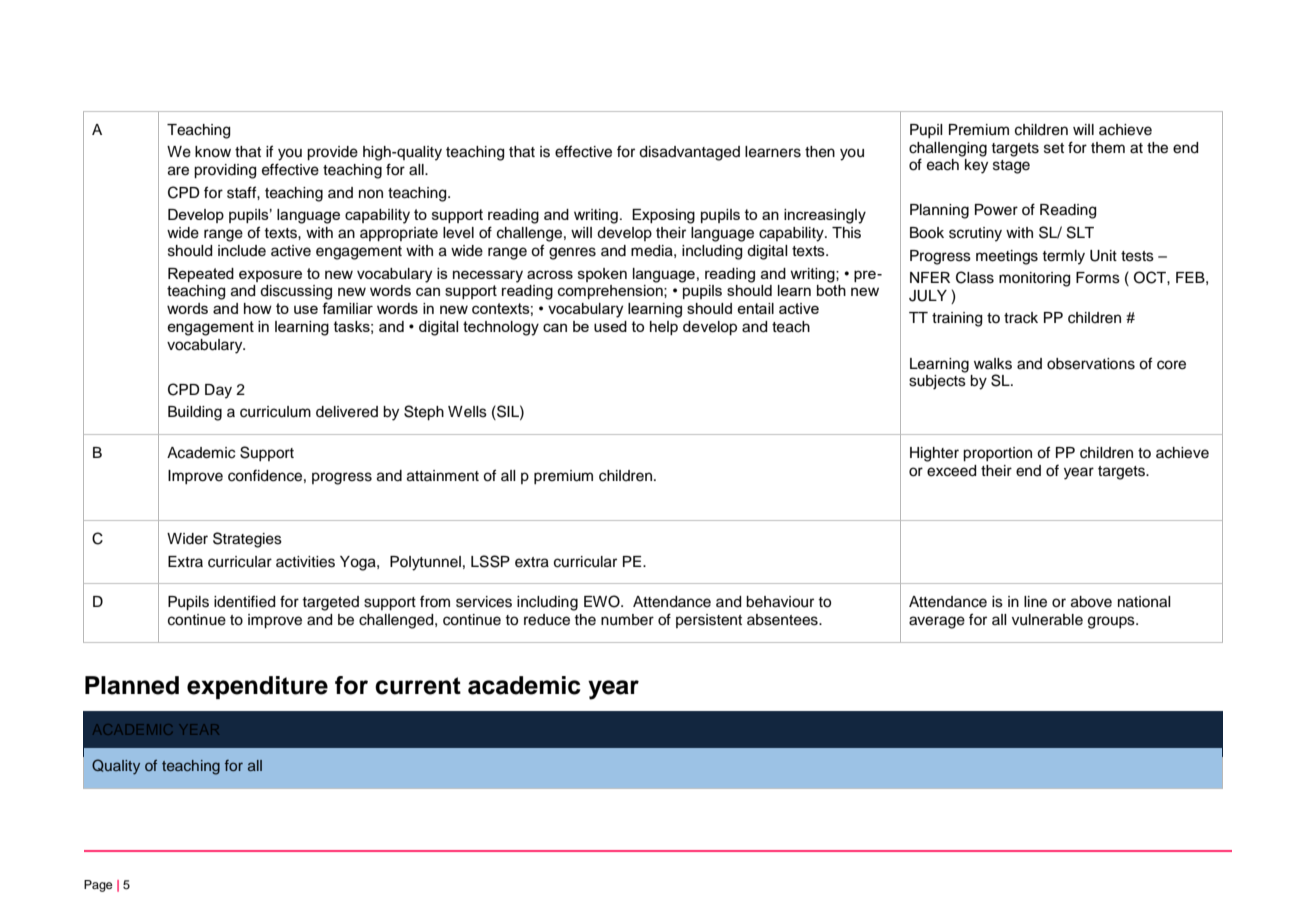 The height and width of the screenshot is (924, 1309). I want to click on disadvantaged, so click(689, 153).
